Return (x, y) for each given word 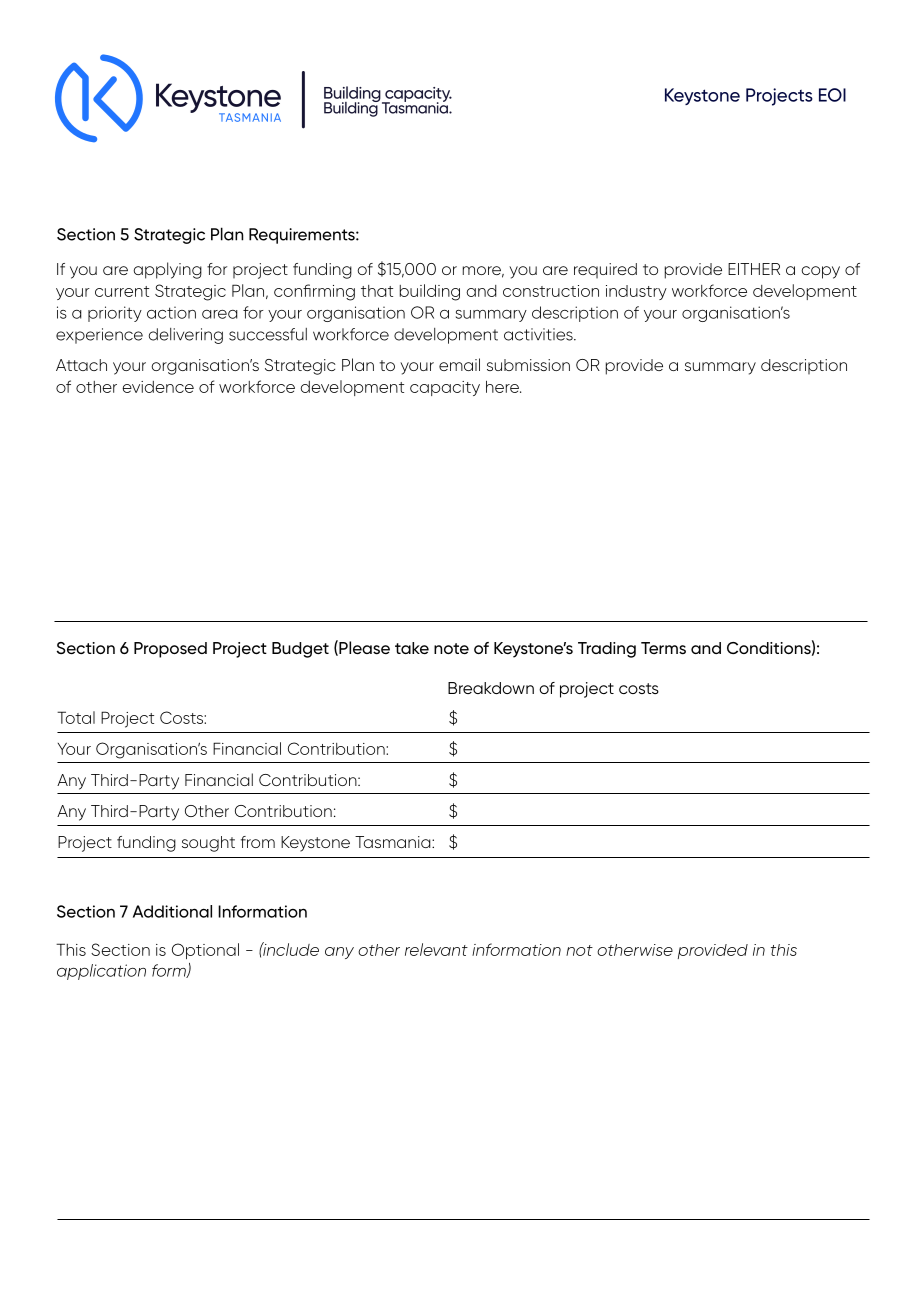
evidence (158, 387)
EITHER (754, 269)
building (430, 292)
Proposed (170, 650)
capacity (445, 388)
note (451, 648)
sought (208, 844)
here (503, 387)
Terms (663, 648)
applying (167, 270)
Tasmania (394, 842)
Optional (205, 951)
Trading (607, 650)
